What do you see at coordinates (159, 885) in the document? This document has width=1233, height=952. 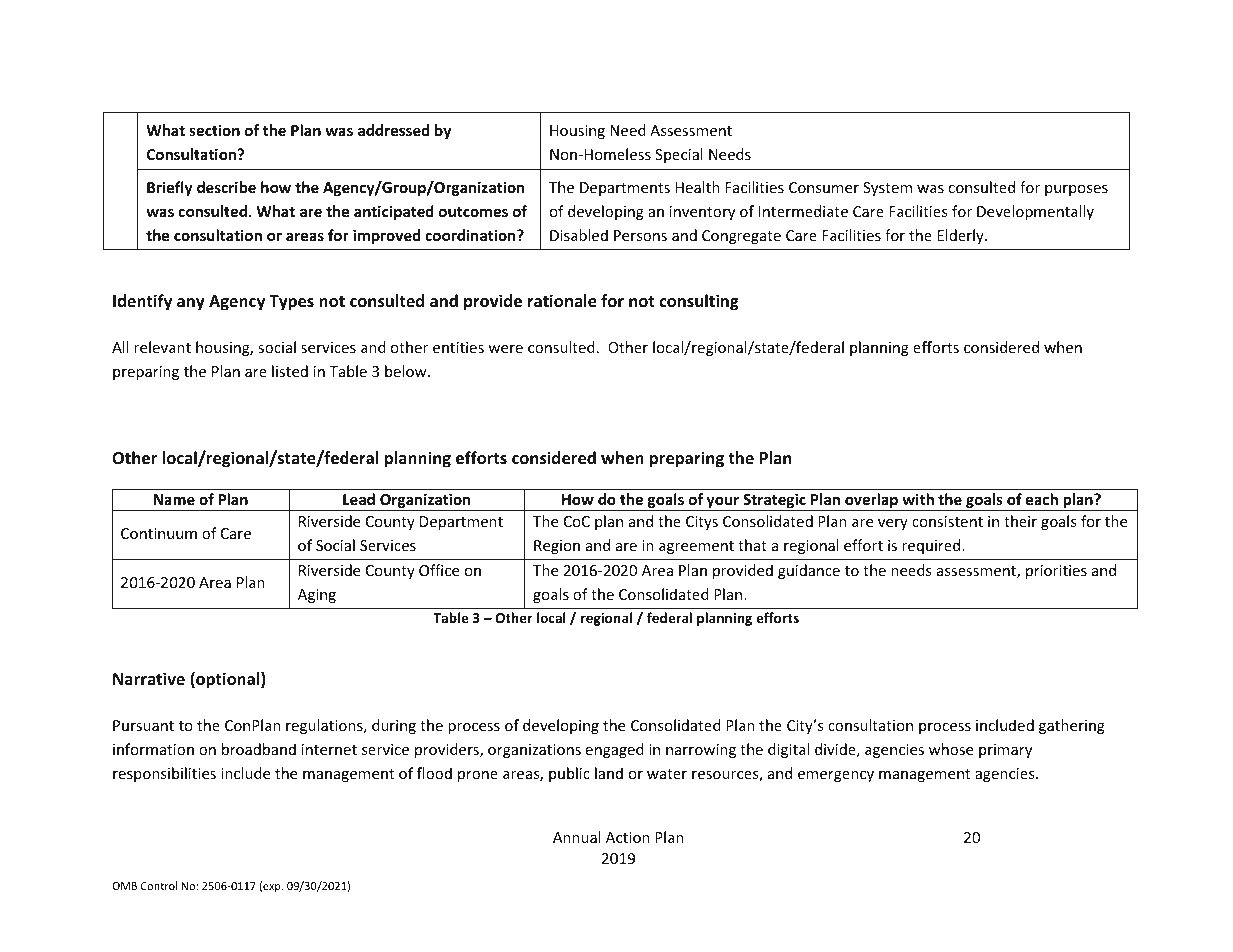 I see `Control` at bounding box center [159, 885].
